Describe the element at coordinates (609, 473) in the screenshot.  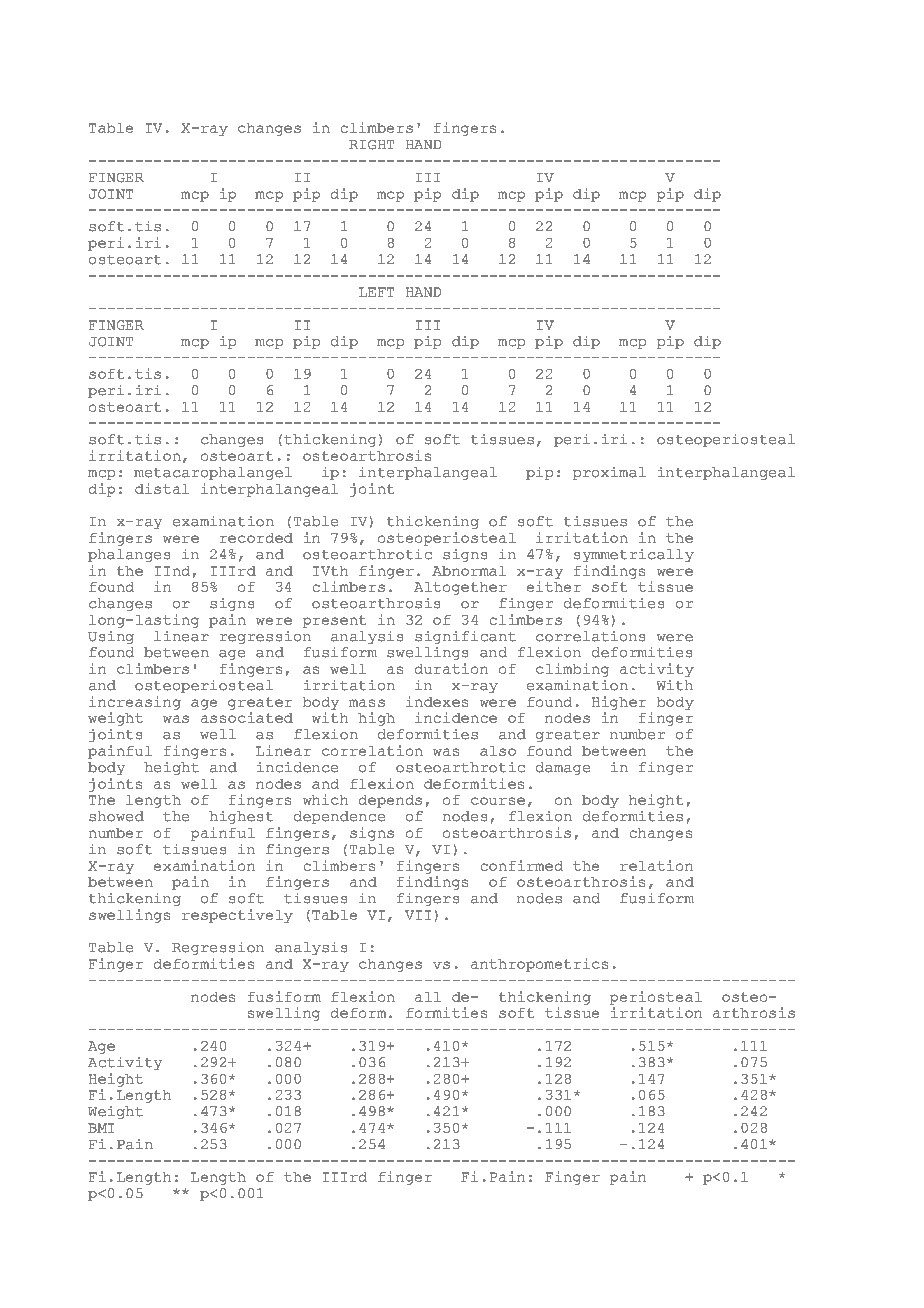
I see `proximal` at that location.
